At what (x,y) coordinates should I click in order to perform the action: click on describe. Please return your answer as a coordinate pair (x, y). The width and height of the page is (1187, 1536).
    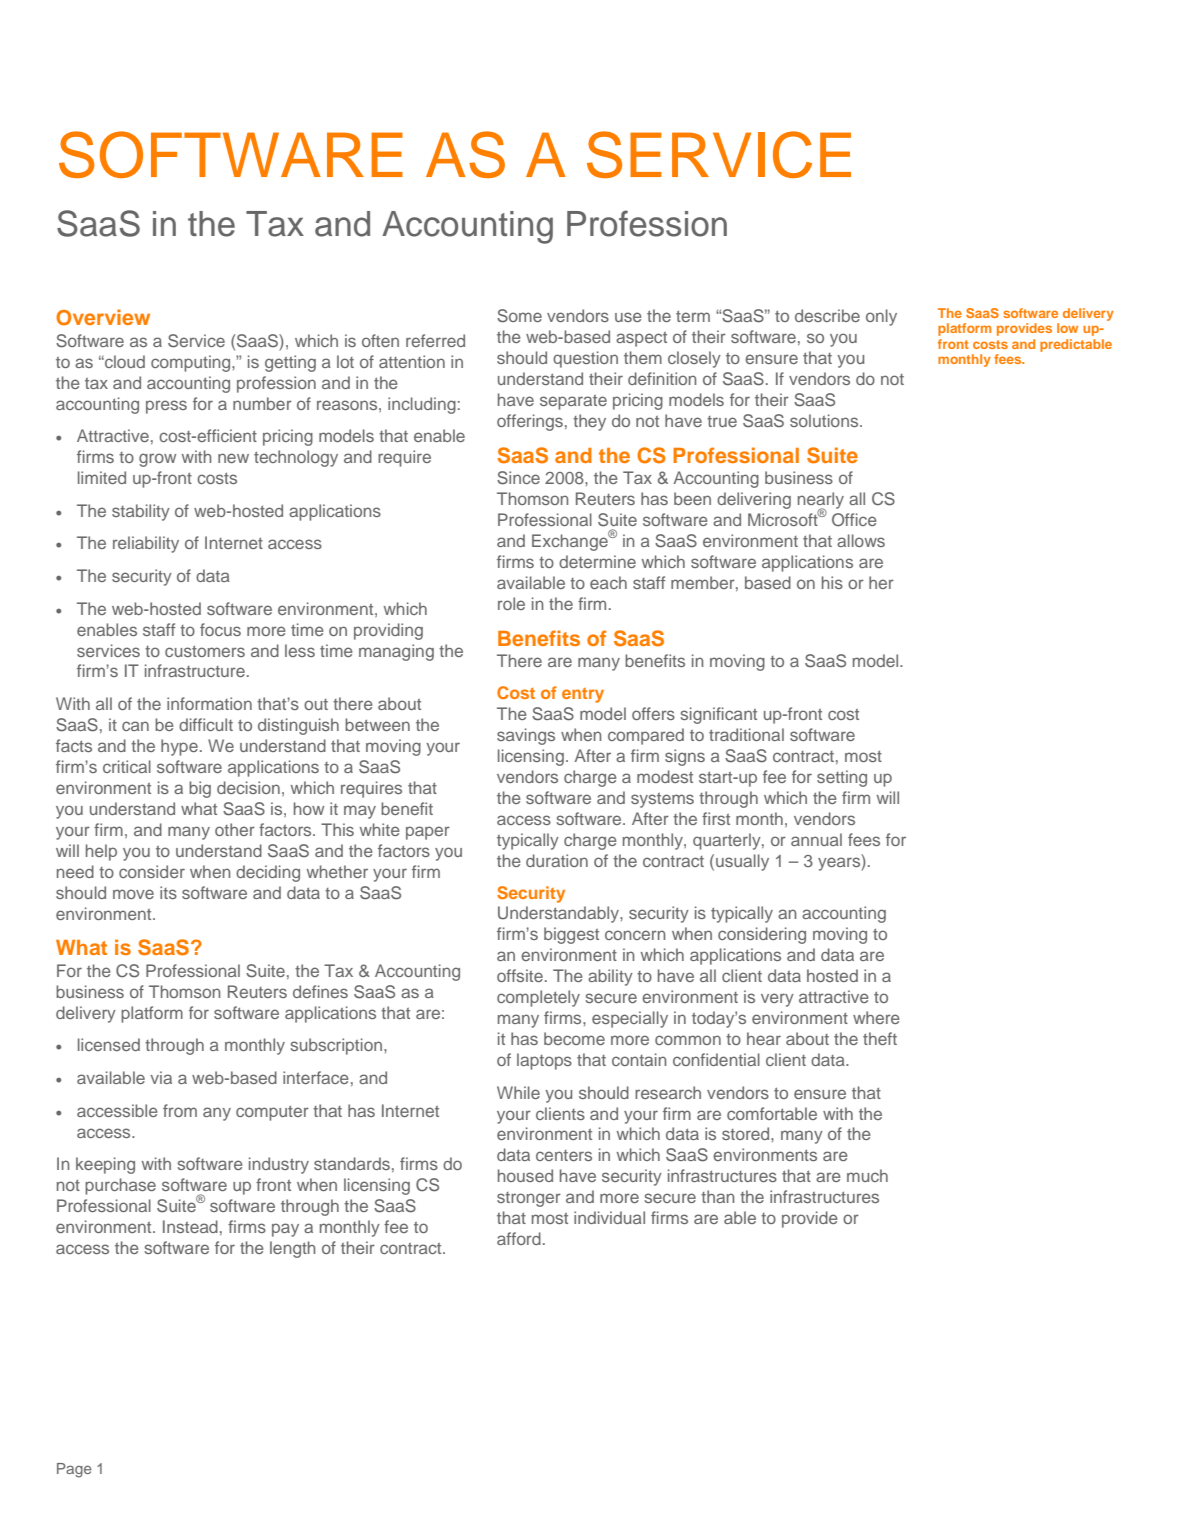
    Looking at the image, I should click on (827, 315).
